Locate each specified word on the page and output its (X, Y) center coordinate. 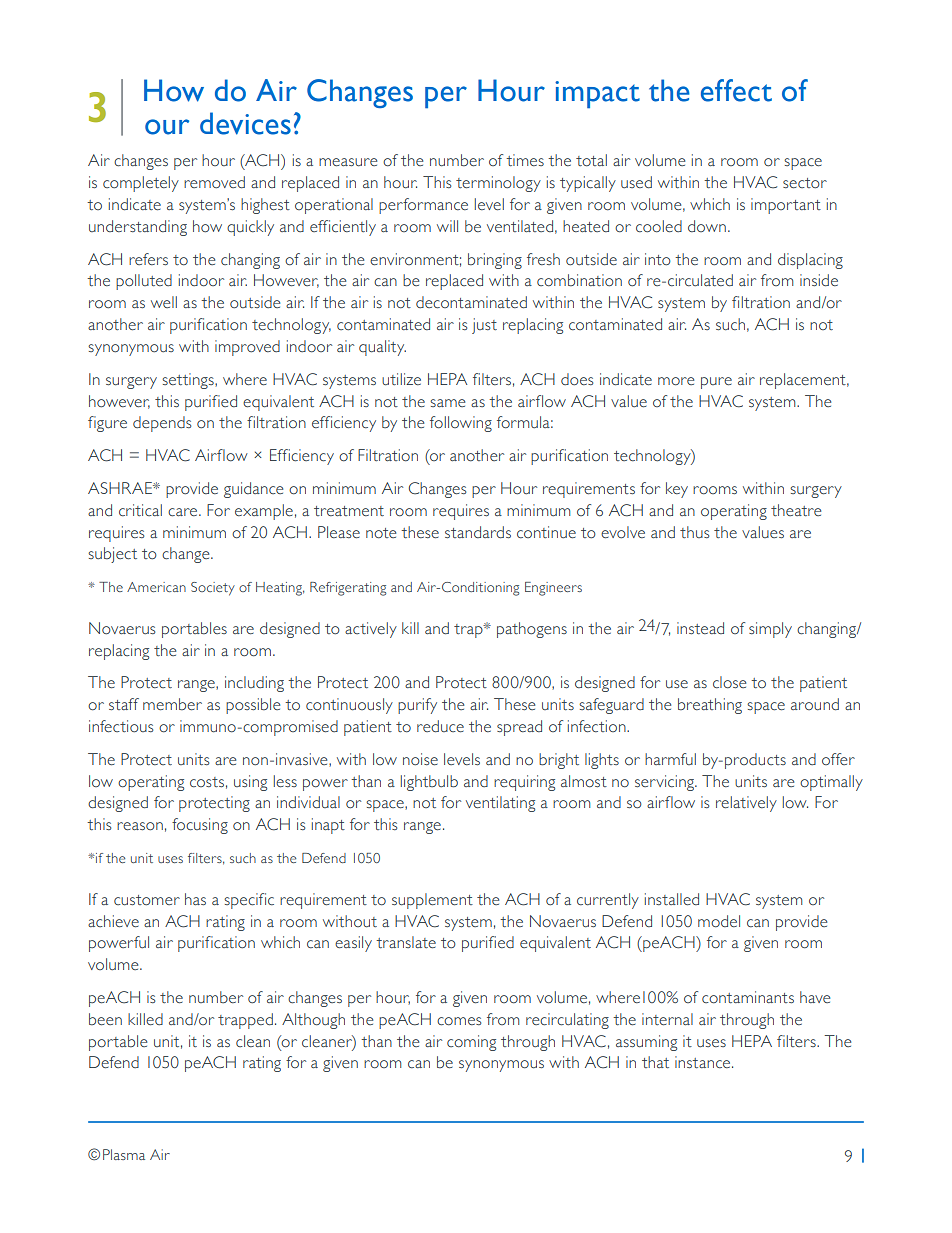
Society (213, 589)
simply (770, 630)
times (525, 160)
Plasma (124, 1154)
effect (736, 90)
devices (245, 123)
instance (704, 1062)
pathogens (532, 630)
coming (471, 1043)
